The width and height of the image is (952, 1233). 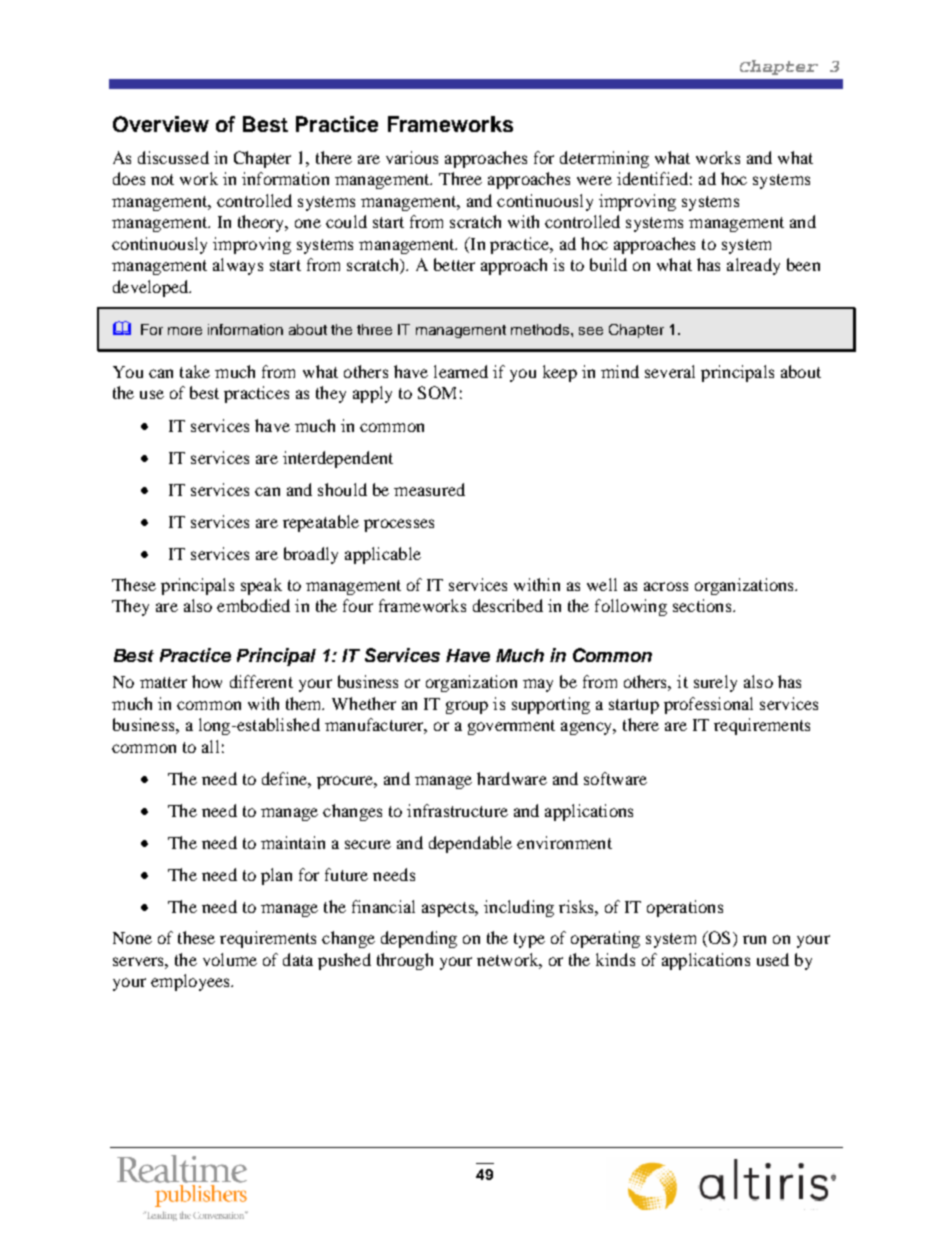 What do you see at coordinates (230, 959) in the image?
I see `volume` at bounding box center [230, 959].
